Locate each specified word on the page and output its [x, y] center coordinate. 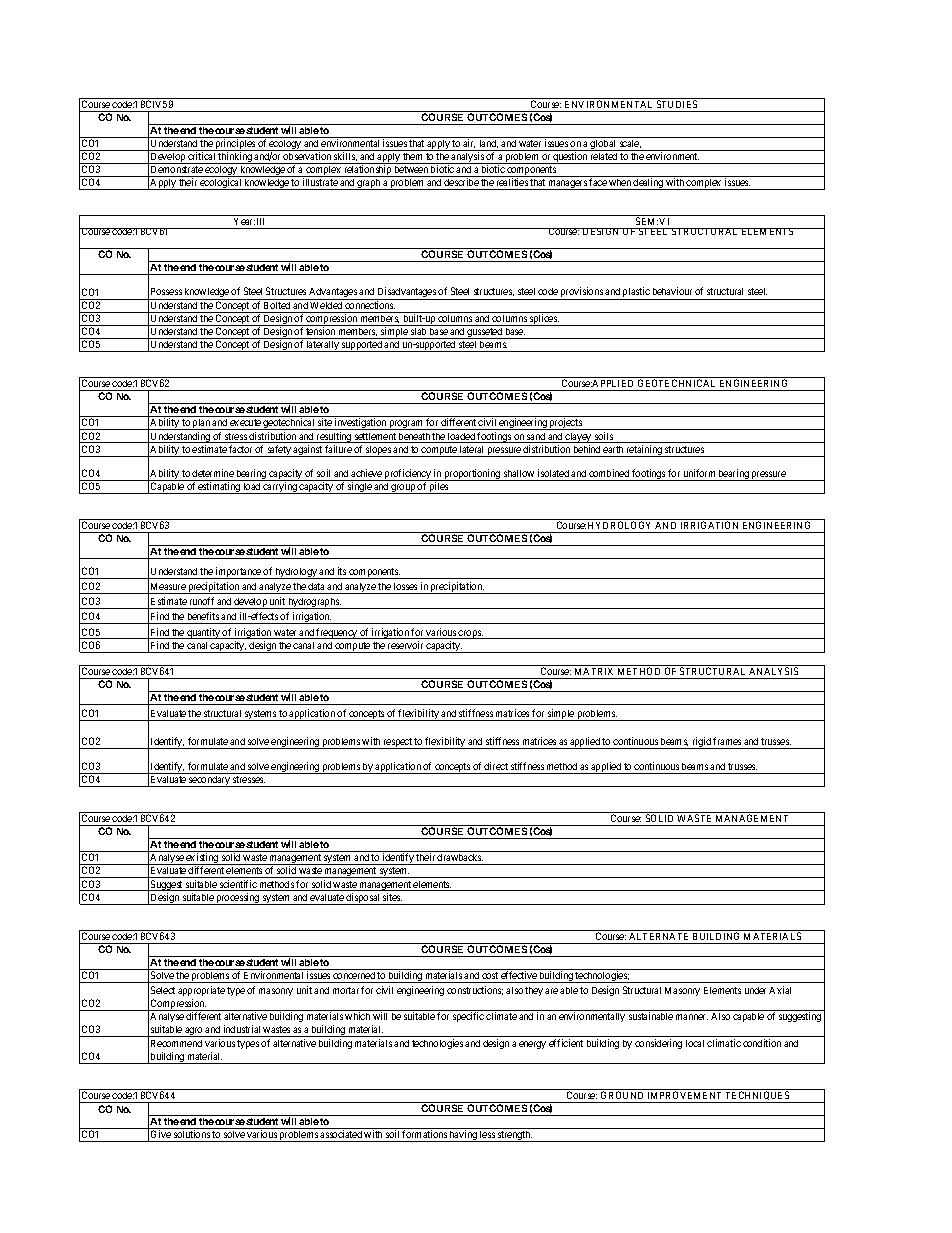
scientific [238, 885]
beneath [414, 438]
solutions [192, 1136]
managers [568, 185]
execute [246, 424]
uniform [699, 473]
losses [405, 586]
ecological [221, 184]
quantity [203, 633]
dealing [648, 184]
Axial [780, 990]
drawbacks [460, 859]
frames [727, 741]
